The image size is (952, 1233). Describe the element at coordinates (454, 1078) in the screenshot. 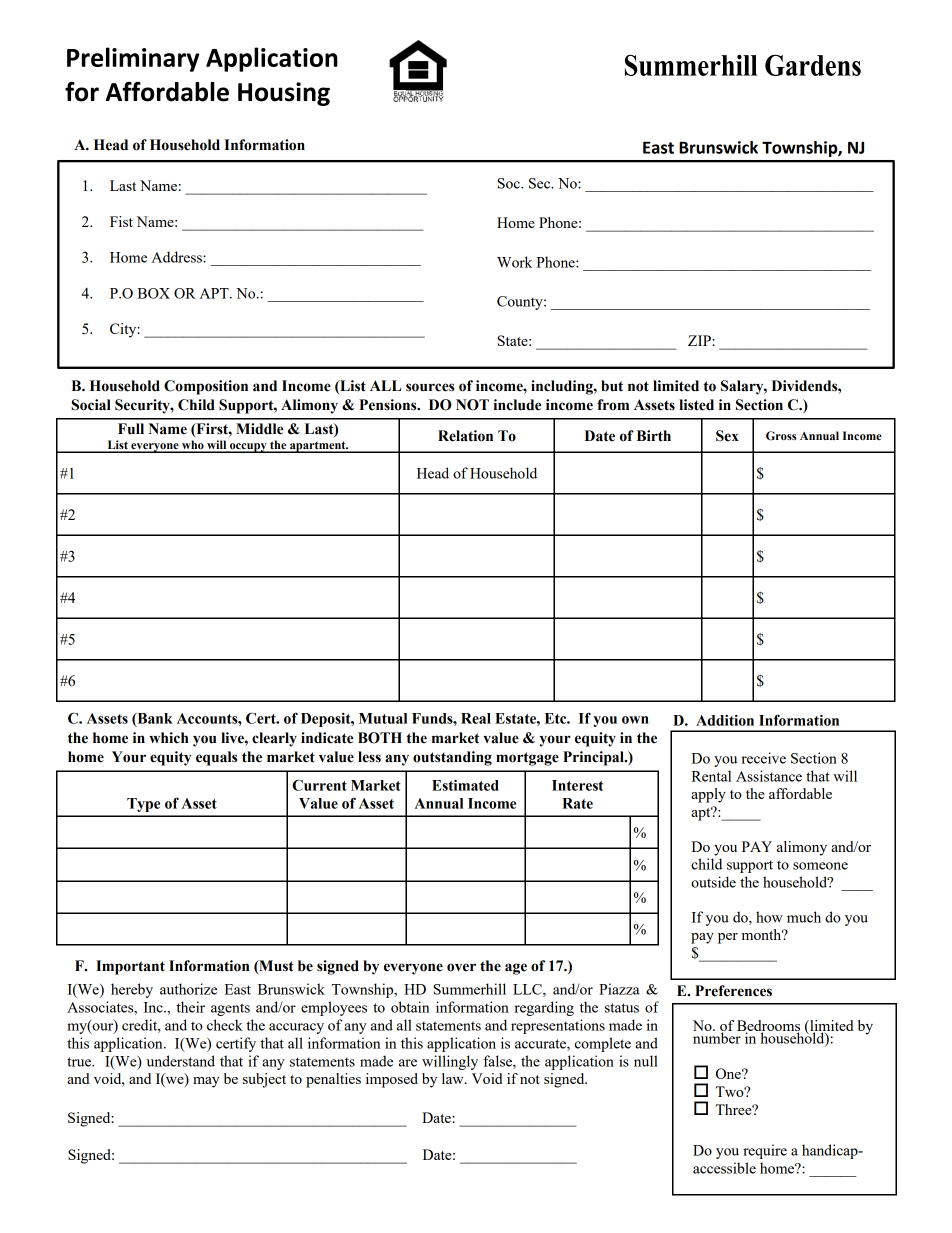

I see `law` at that location.
